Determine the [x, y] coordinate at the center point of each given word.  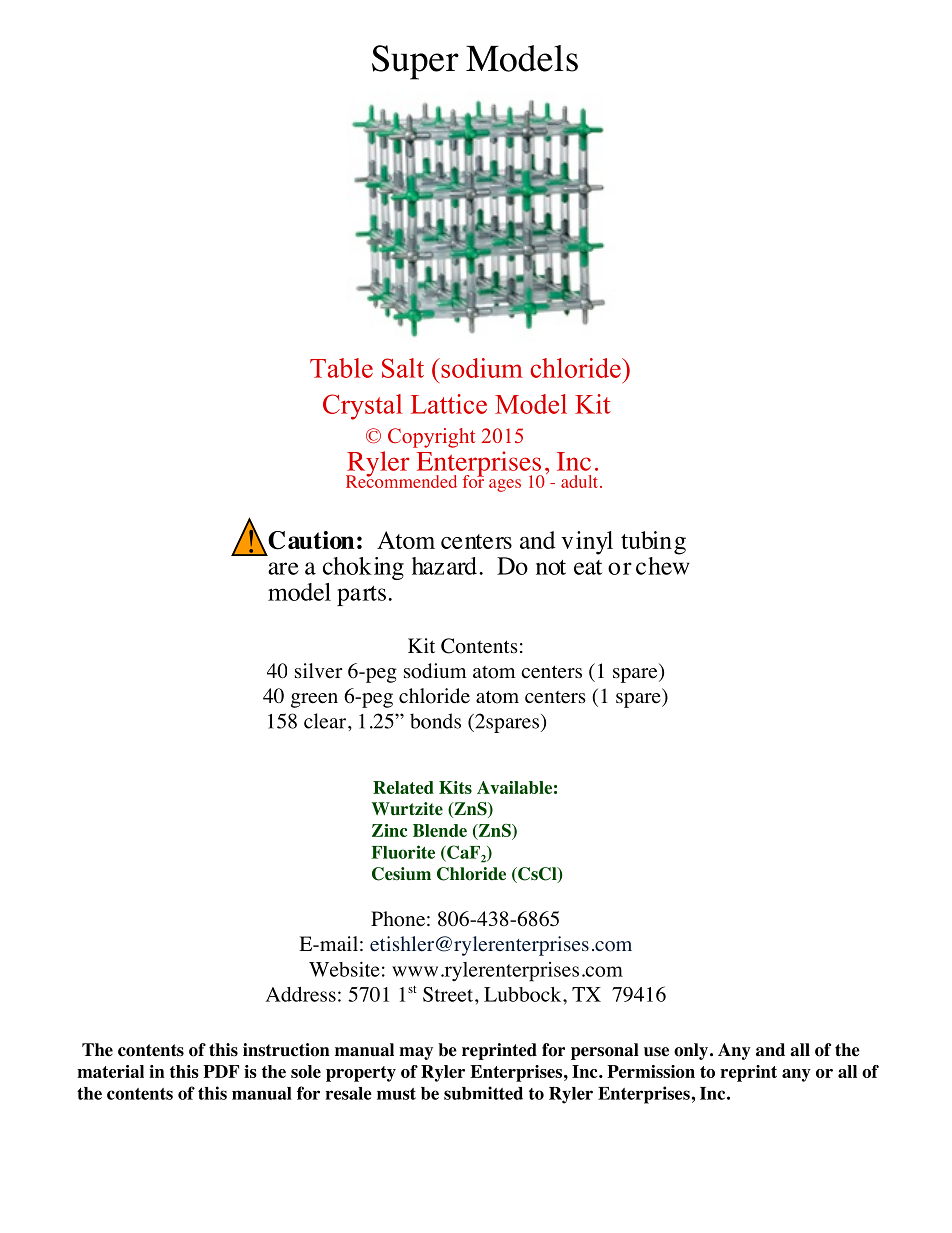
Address [300, 994]
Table [341, 368]
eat [588, 567]
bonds [435, 721]
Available [514, 787]
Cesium [401, 874]
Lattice [449, 404]
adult [581, 481]
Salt [403, 368]
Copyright [432, 438]
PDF [221, 1071]
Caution [311, 540]
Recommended [401, 480]
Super [415, 62]
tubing [653, 543]
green [314, 700]
